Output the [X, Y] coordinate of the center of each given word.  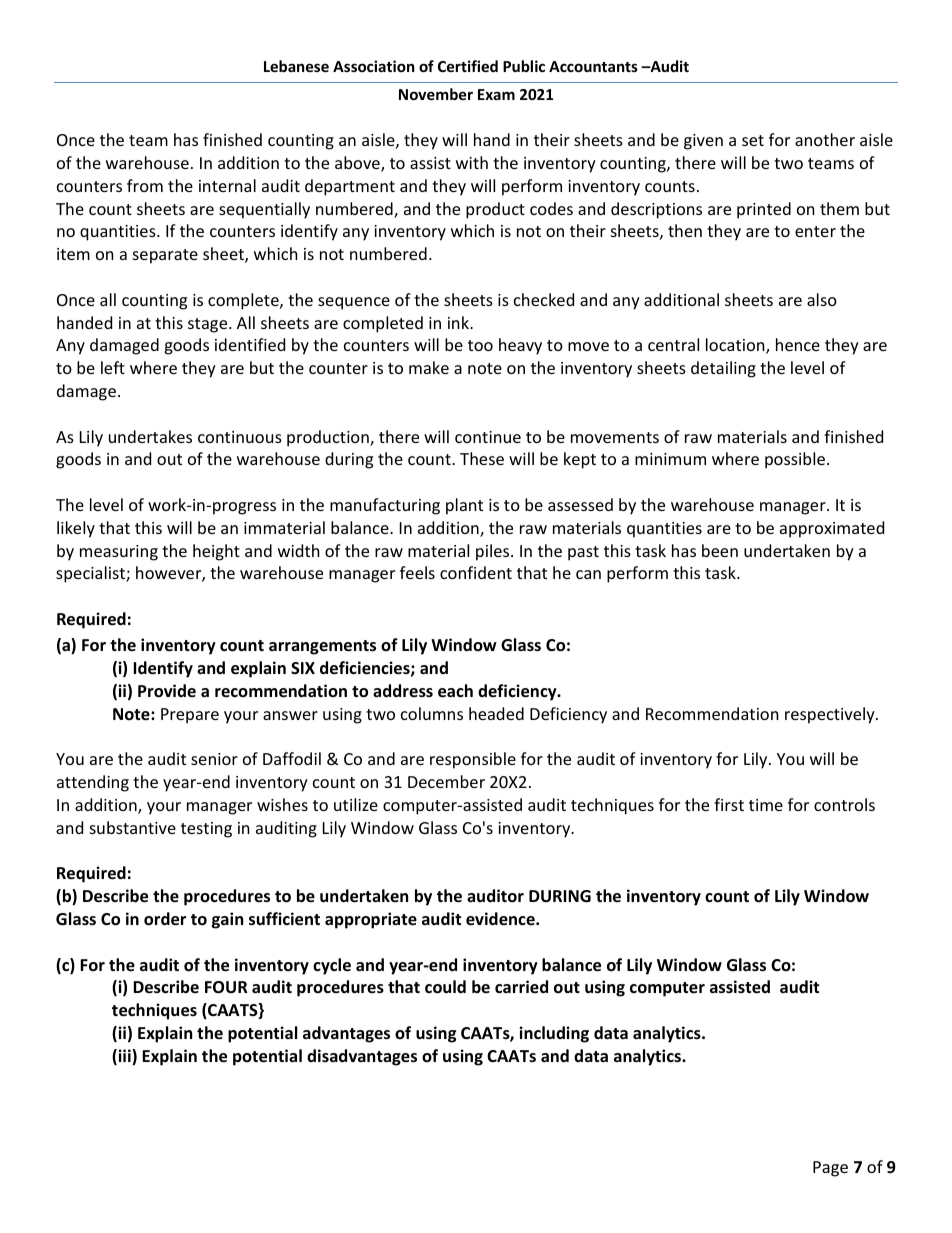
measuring [119, 553]
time [766, 805]
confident [476, 572]
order [165, 919]
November [436, 94]
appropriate [371, 920]
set [753, 140]
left [113, 367]
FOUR [226, 987]
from [145, 185]
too [480, 345]
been [720, 550]
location [736, 346]
